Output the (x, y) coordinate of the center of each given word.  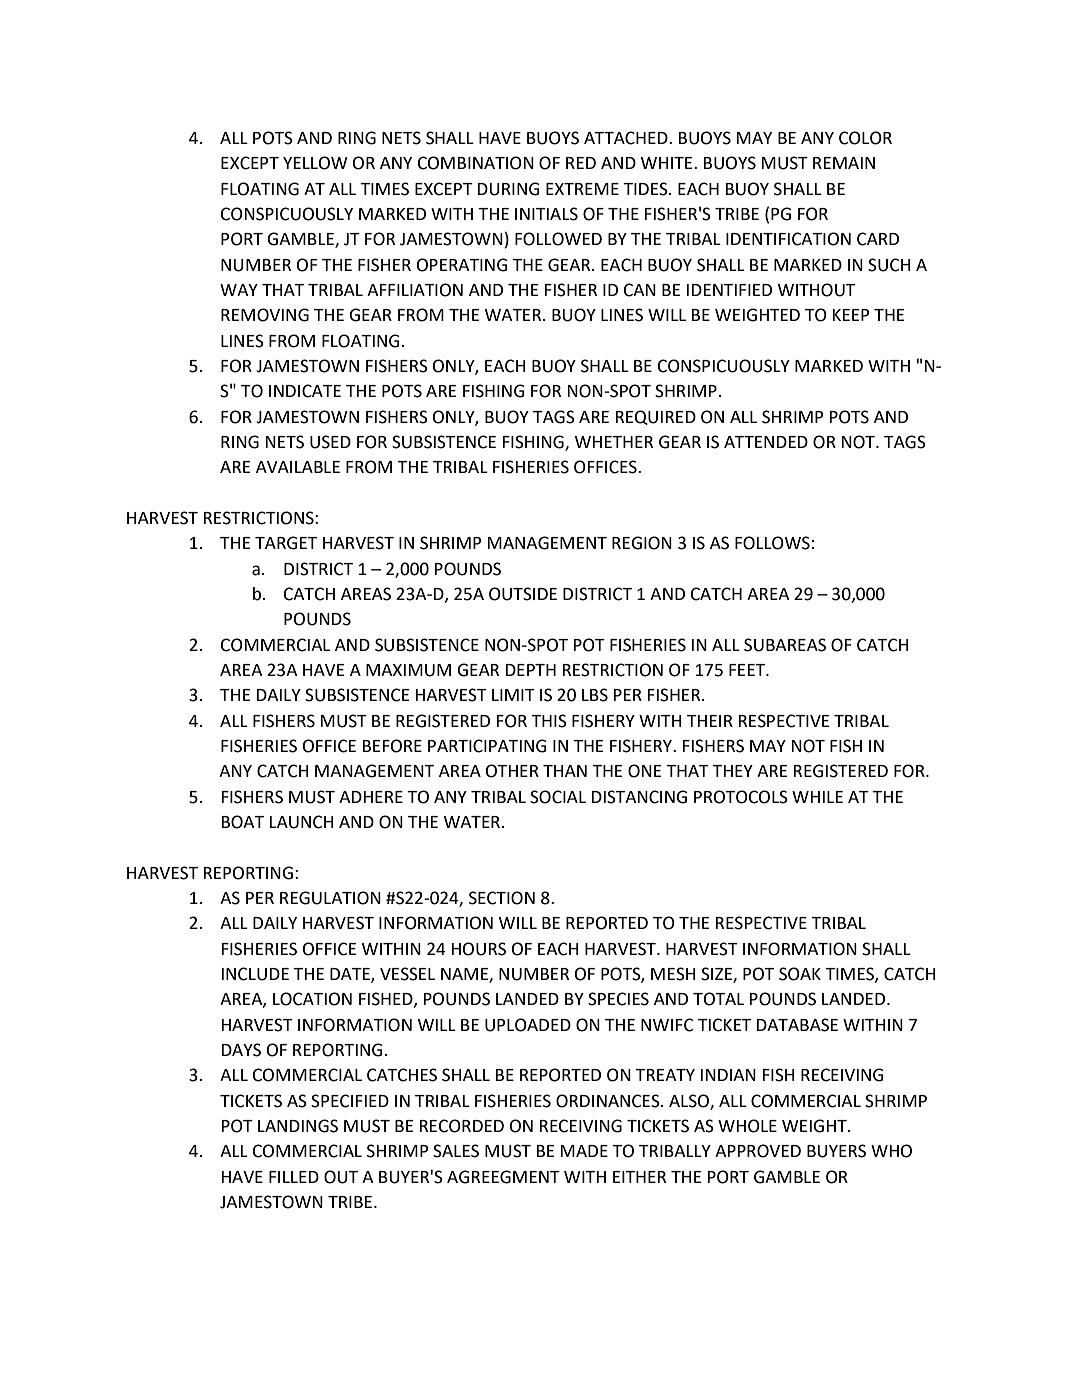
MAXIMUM (408, 670)
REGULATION (330, 898)
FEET (748, 670)
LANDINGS (298, 1126)
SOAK (800, 974)
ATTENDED (766, 442)
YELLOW (315, 163)
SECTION (502, 898)
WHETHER (614, 442)
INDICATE (305, 391)
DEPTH (531, 670)
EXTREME (582, 189)
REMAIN (844, 163)
